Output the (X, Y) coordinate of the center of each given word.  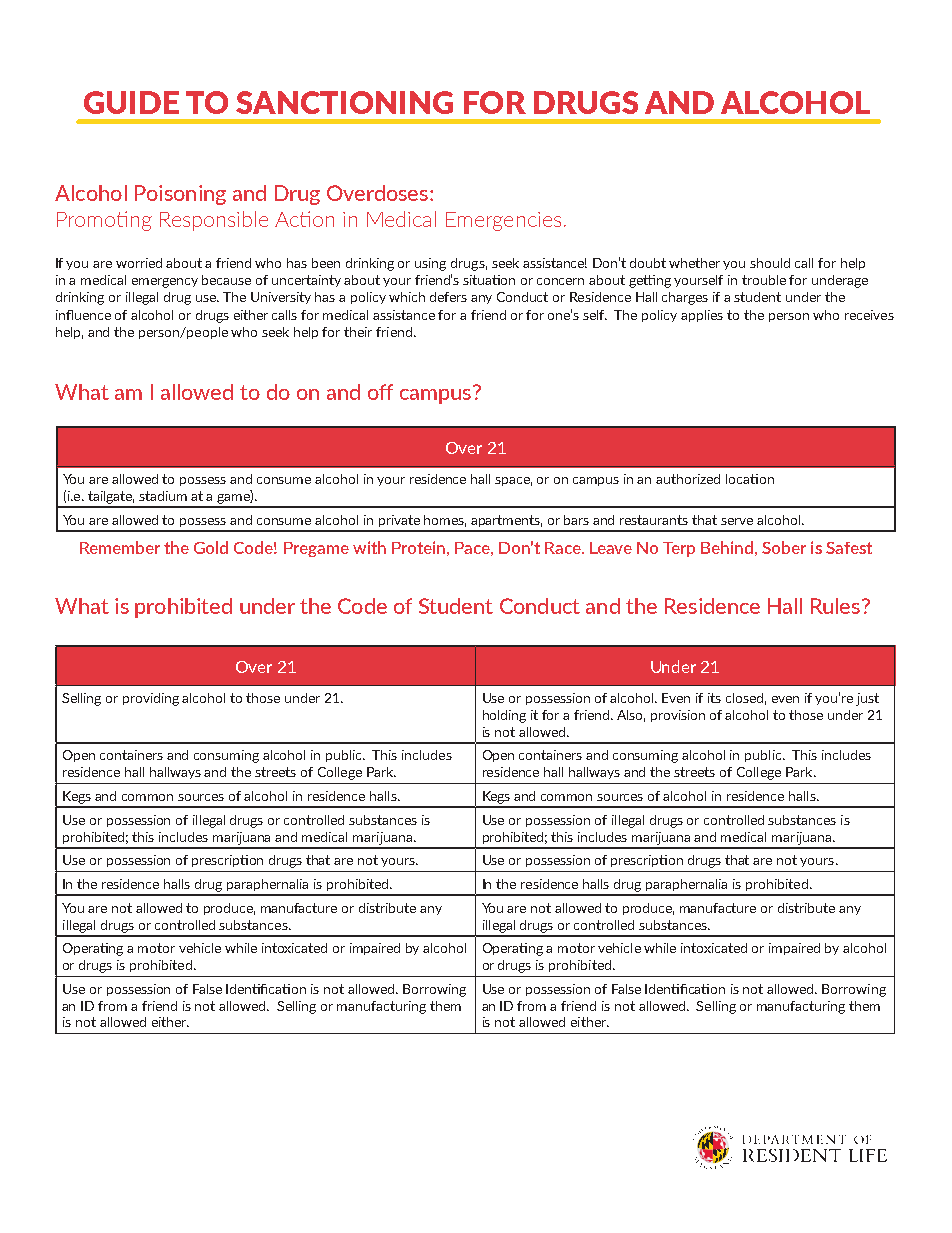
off (380, 392)
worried (139, 263)
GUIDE (131, 102)
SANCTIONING (344, 102)
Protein (418, 547)
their (358, 332)
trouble (764, 280)
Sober (784, 547)
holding (504, 716)
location (750, 479)
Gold (211, 547)
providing (151, 699)
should (770, 263)
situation (489, 280)
